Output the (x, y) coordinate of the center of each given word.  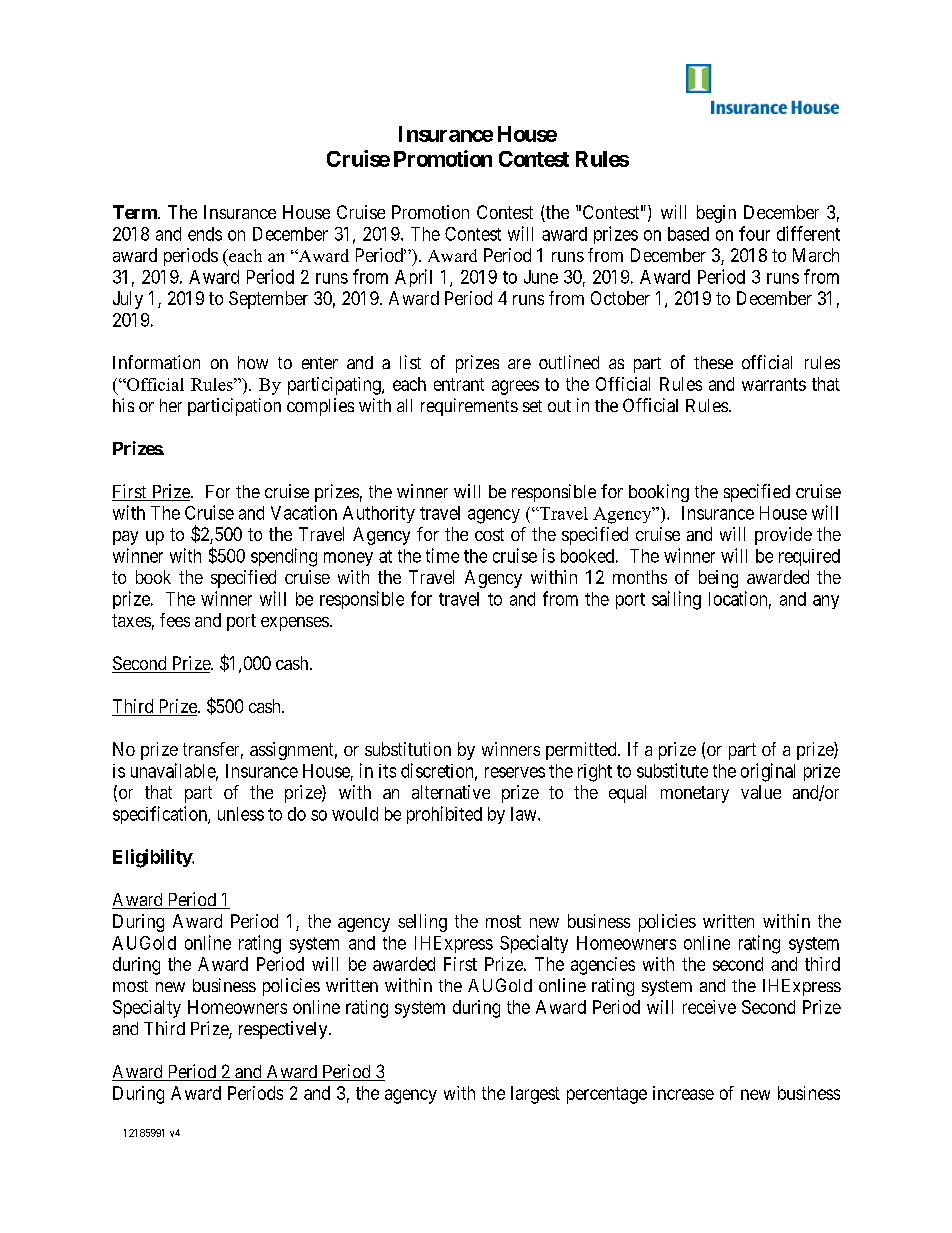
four (754, 233)
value (761, 792)
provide (783, 536)
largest (535, 1095)
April (413, 278)
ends (205, 234)
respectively (284, 1030)
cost (489, 534)
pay (125, 538)
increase (683, 1093)
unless (241, 814)
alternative (451, 792)
